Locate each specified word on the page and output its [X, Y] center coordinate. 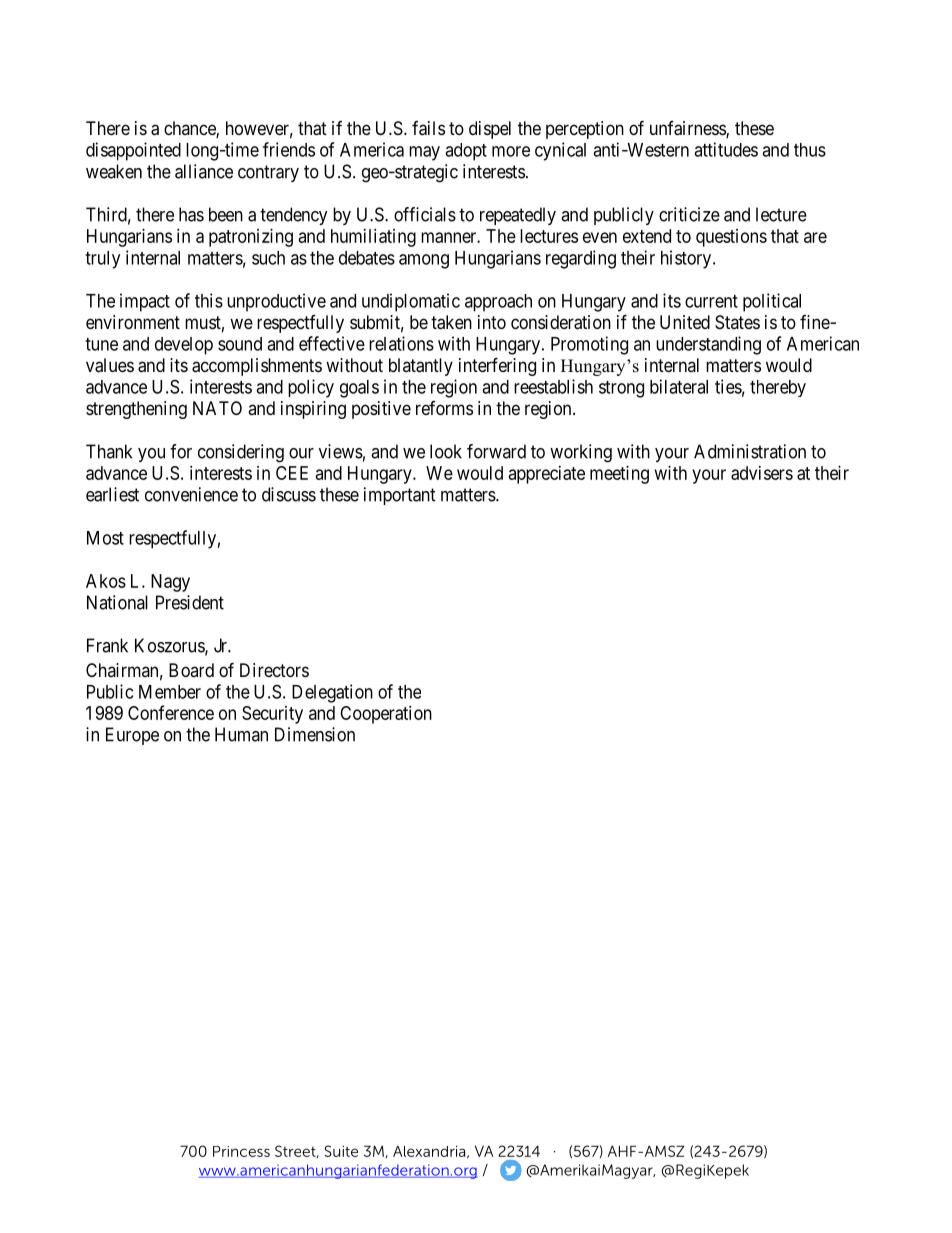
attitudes [726, 149]
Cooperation [386, 715]
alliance [204, 171]
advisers [762, 473]
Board [191, 670]
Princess [241, 1151]
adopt [466, 152]
